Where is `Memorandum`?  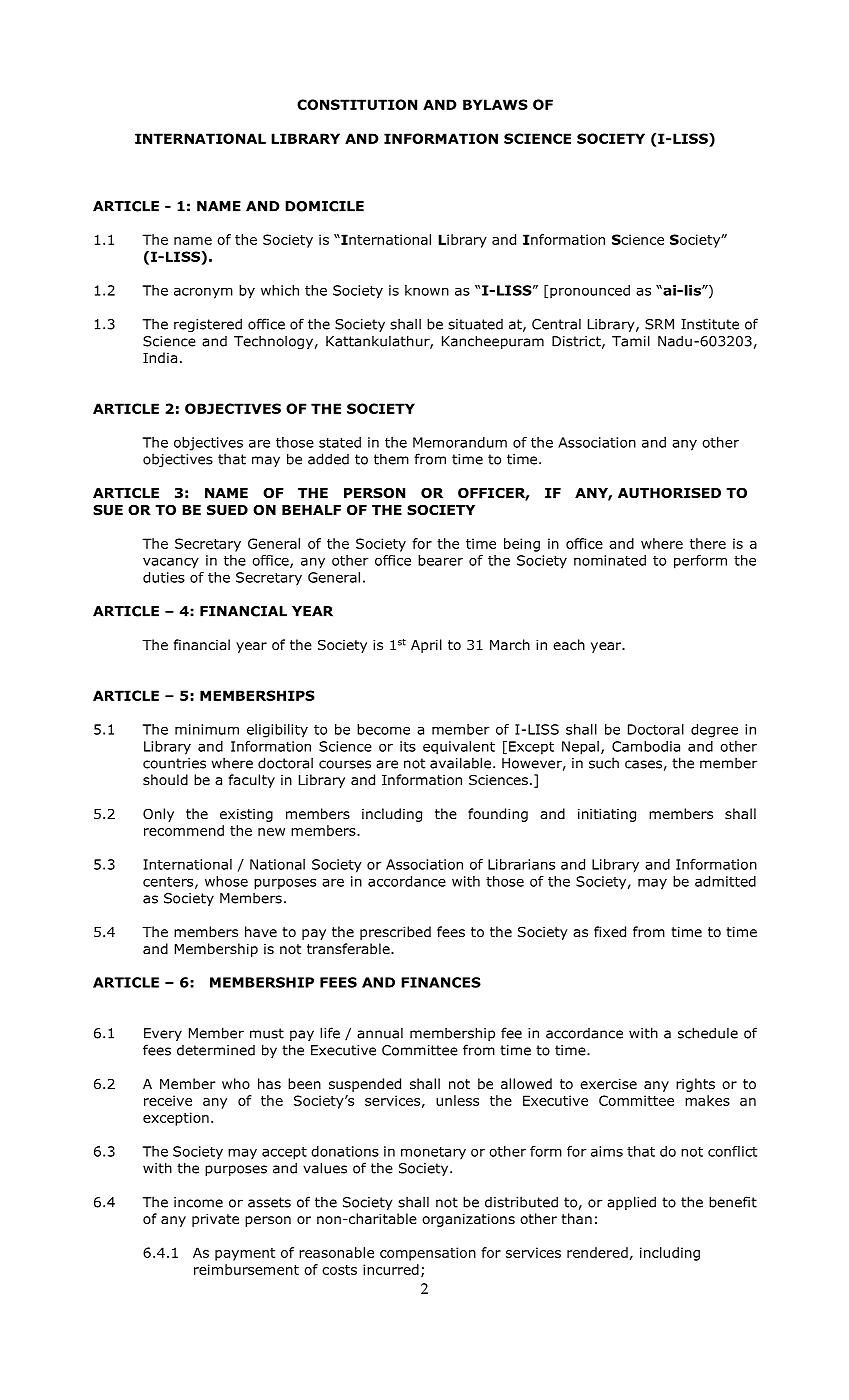
Memorandum is located at coordinates (460, 442).
